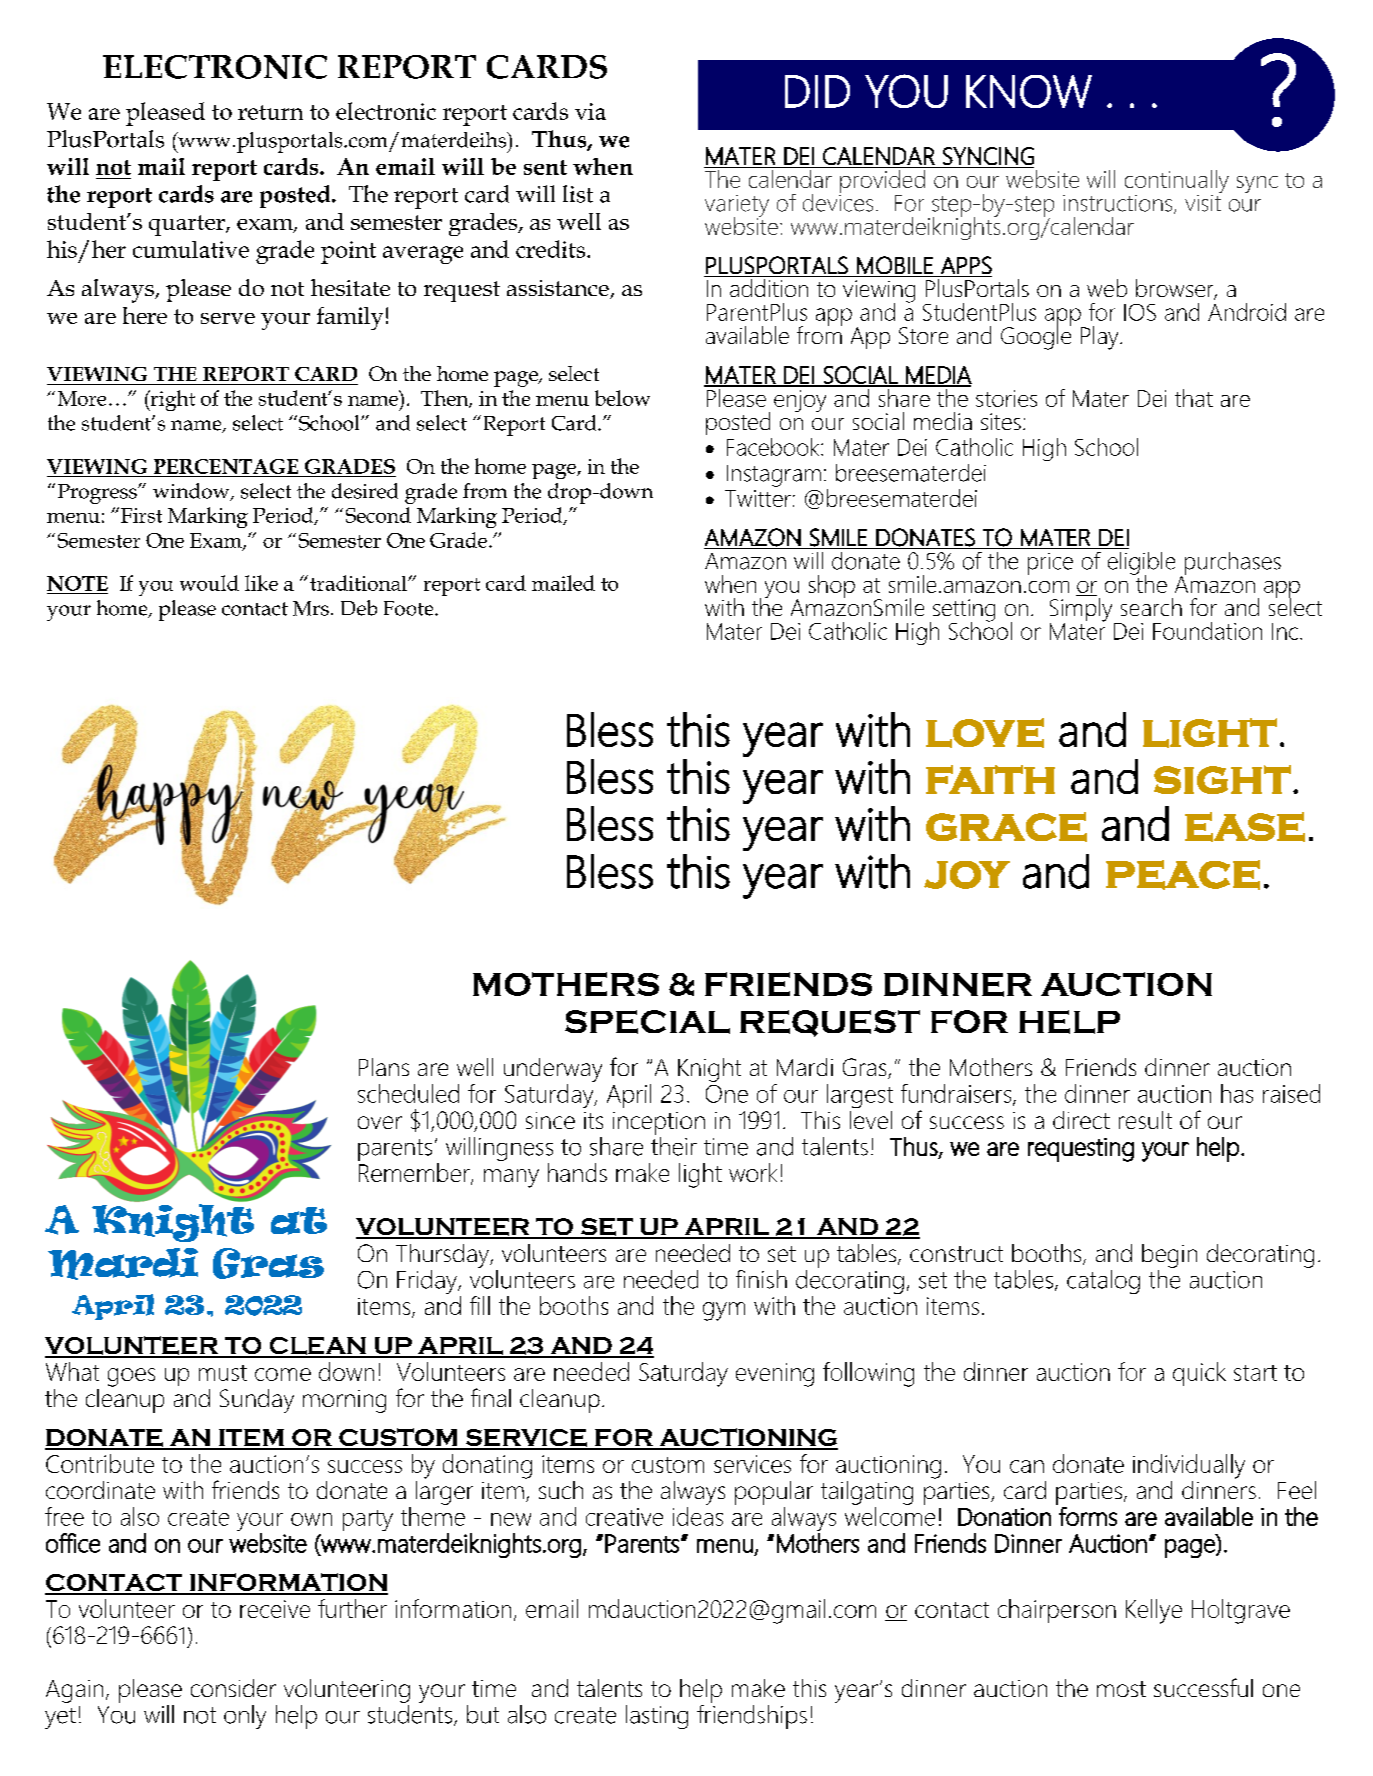  Describe the element at coordinates (1177, 183) in the screenshot. I see `continually` at that location.
